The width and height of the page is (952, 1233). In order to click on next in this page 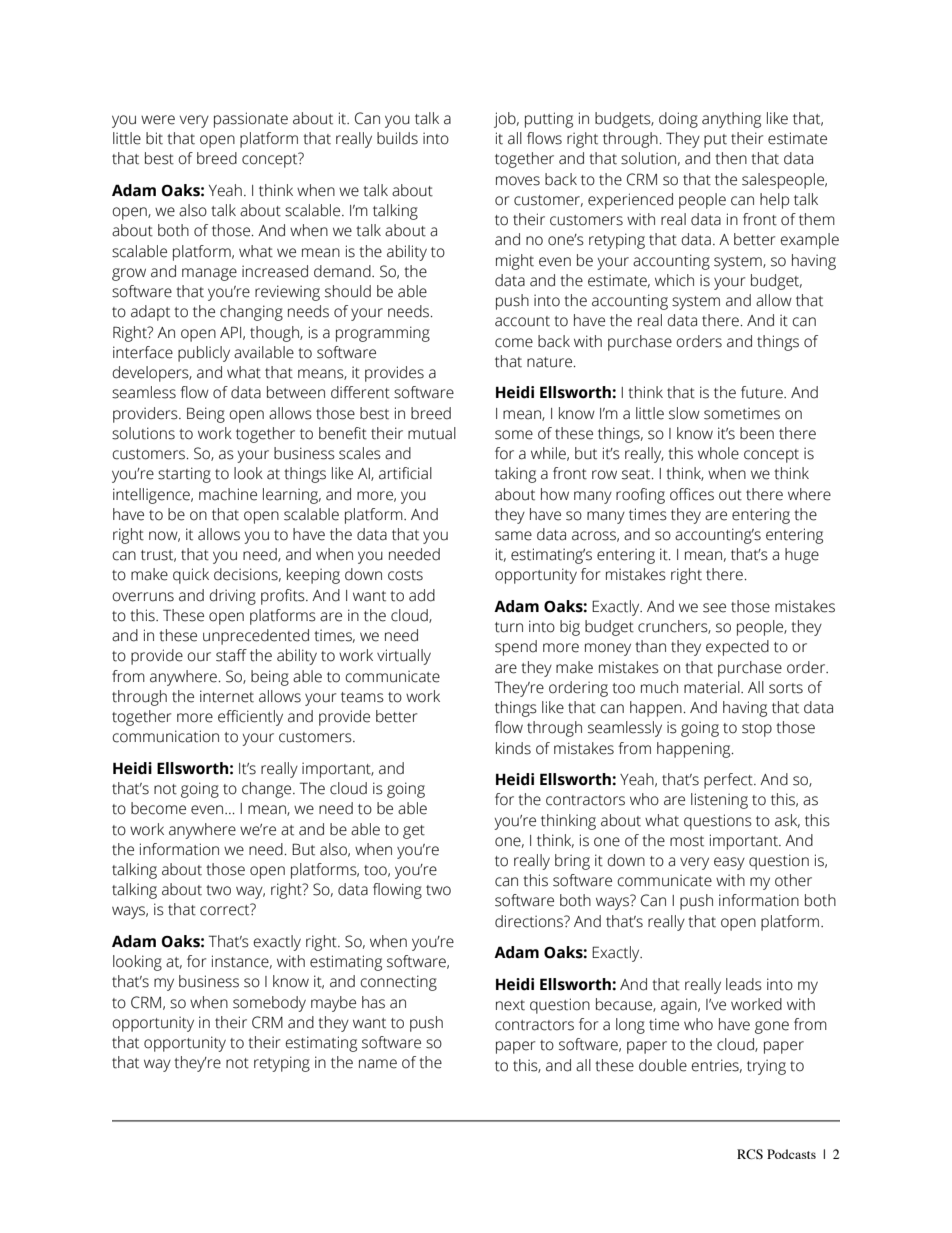, I will do `click(510, 1005)`.
